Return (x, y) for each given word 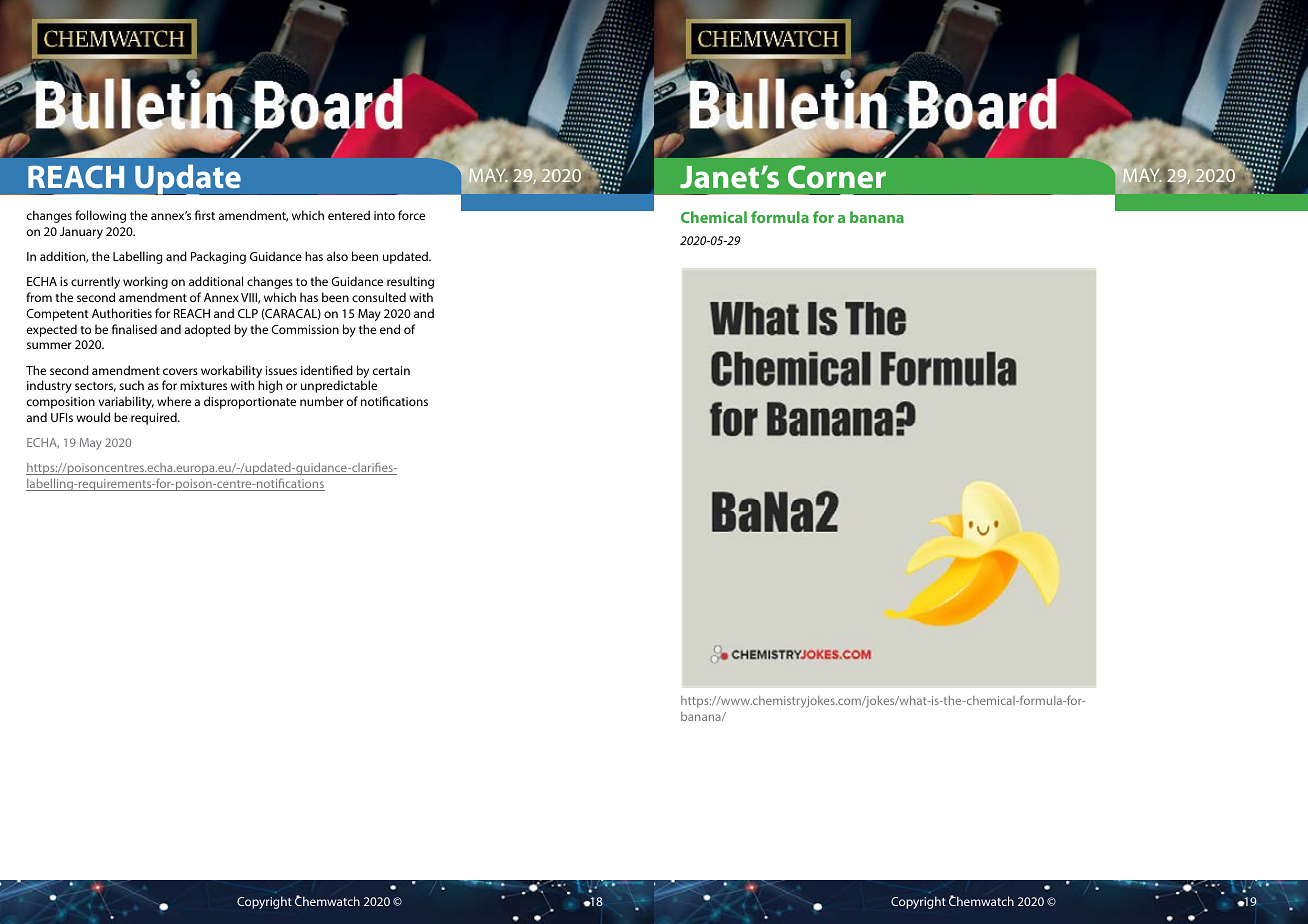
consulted (379, 297)
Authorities (122, 313)
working (145, 282)
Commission (305, 329)
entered (349, 215)
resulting (410, 282)
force (411, 215)
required (155, 418)
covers (180, 371)
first (205, 215)
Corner (837, 177)
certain (391, 370)
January (81, 233)
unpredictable (339, 386)
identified (327, 370)
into (384, 215)
